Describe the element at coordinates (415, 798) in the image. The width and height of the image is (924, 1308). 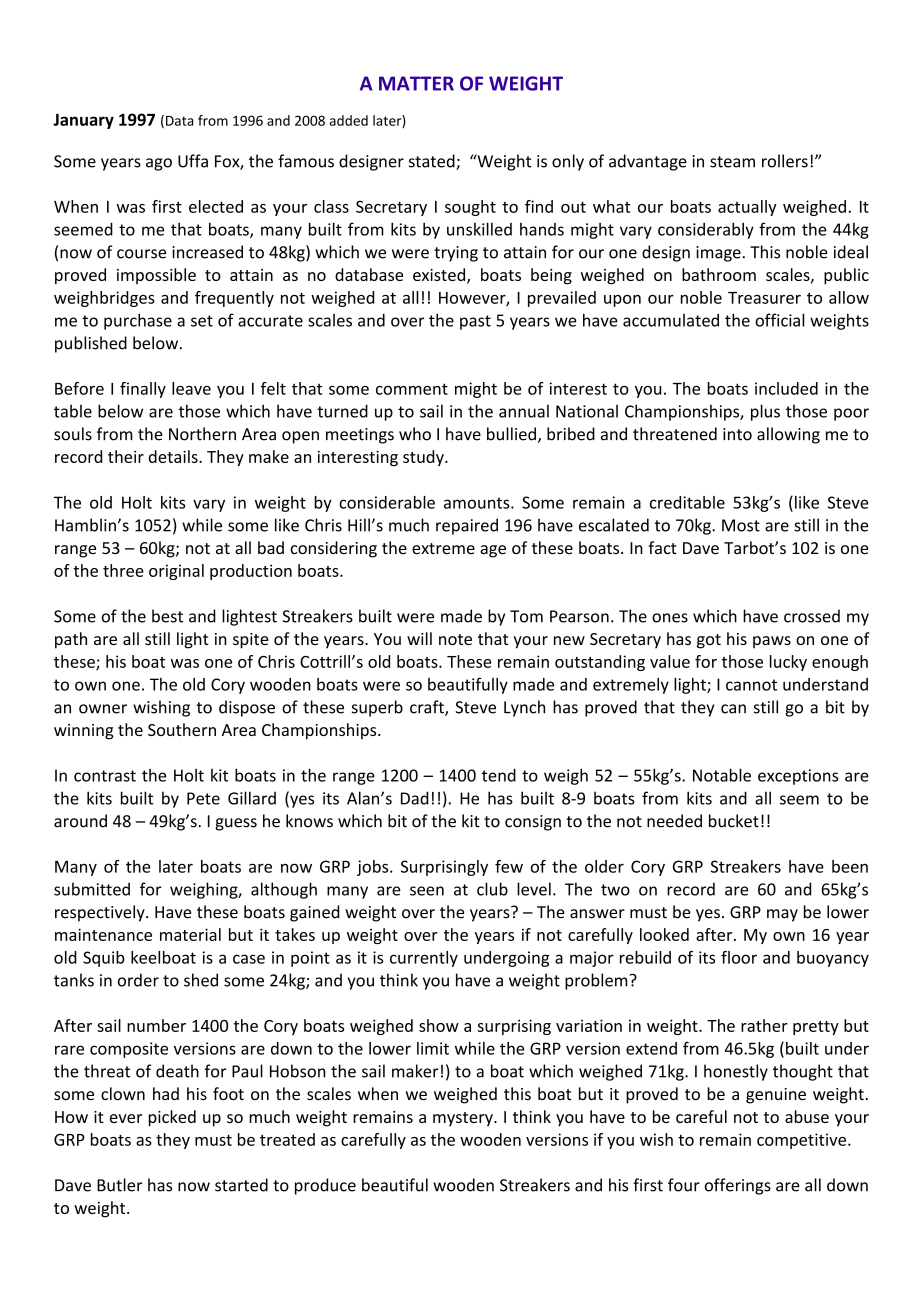
I see `Dad` at that location.
